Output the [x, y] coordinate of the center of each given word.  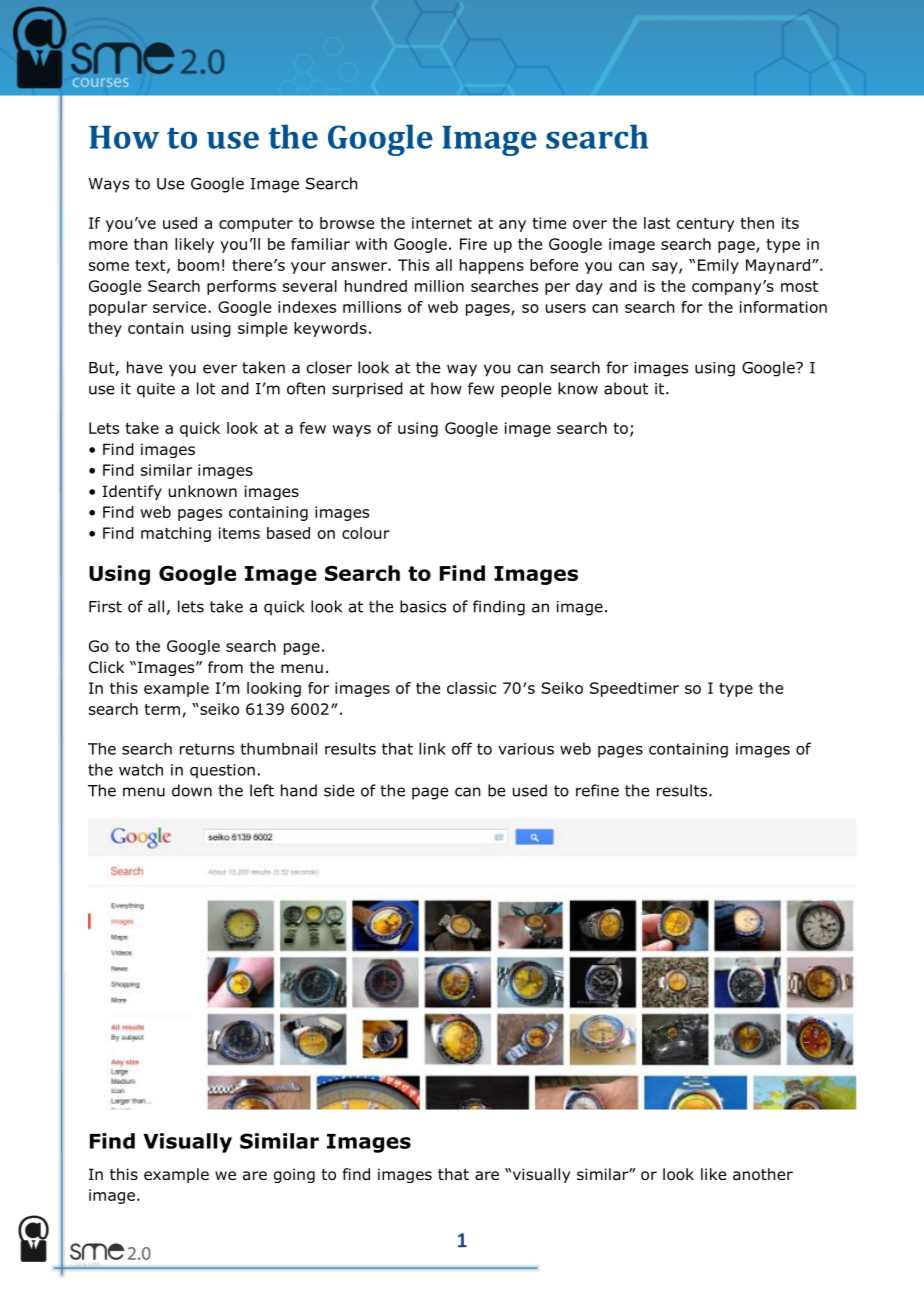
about [626, 388]
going [294, 1175]
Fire [473, 244]
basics [423, 606]
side [339, 790]
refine [597, 790]
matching [176, 534]
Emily [718, 266]
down [192, 790]
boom [198, 265]
